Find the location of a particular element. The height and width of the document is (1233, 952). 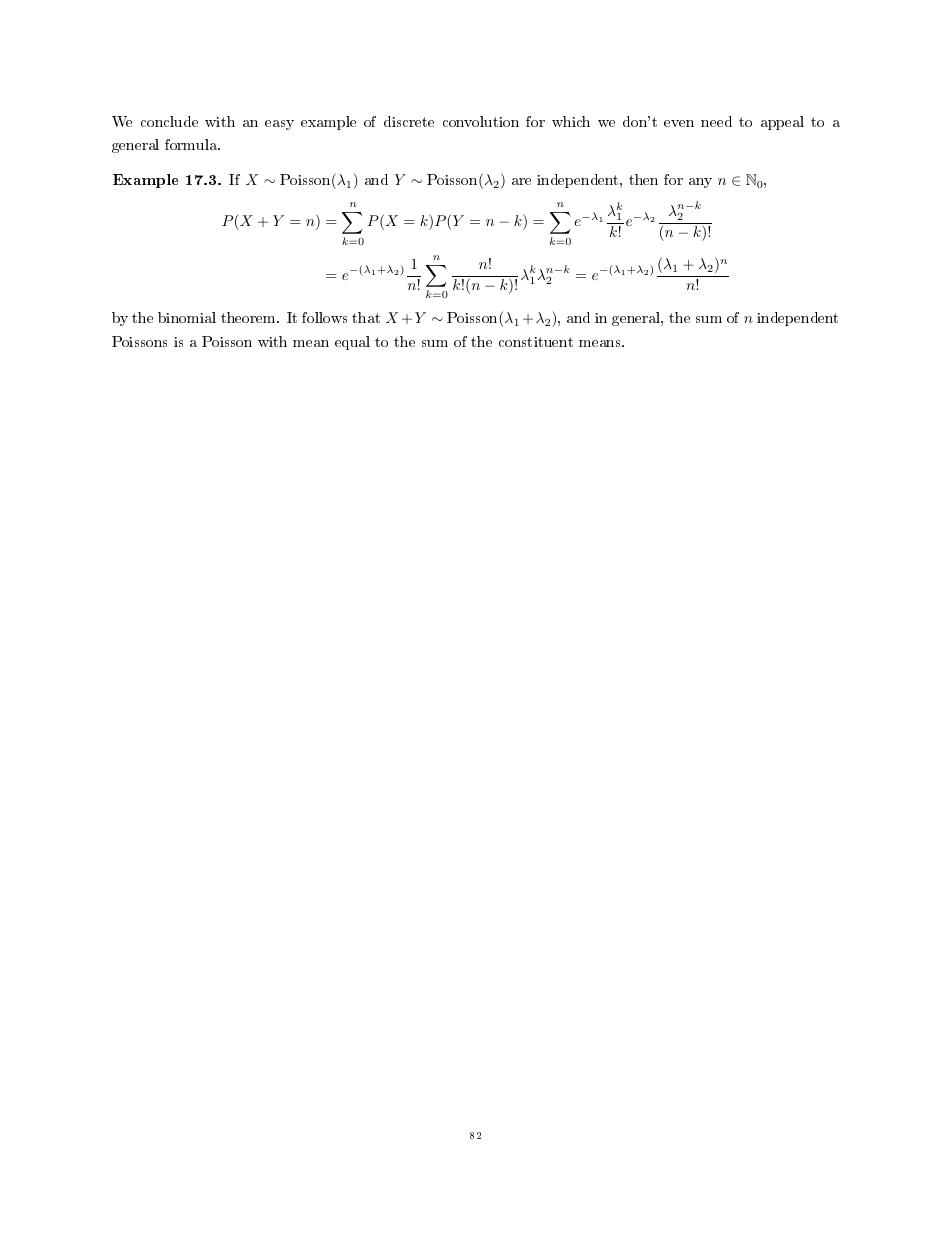

any is located at coordinates (700, 183).
